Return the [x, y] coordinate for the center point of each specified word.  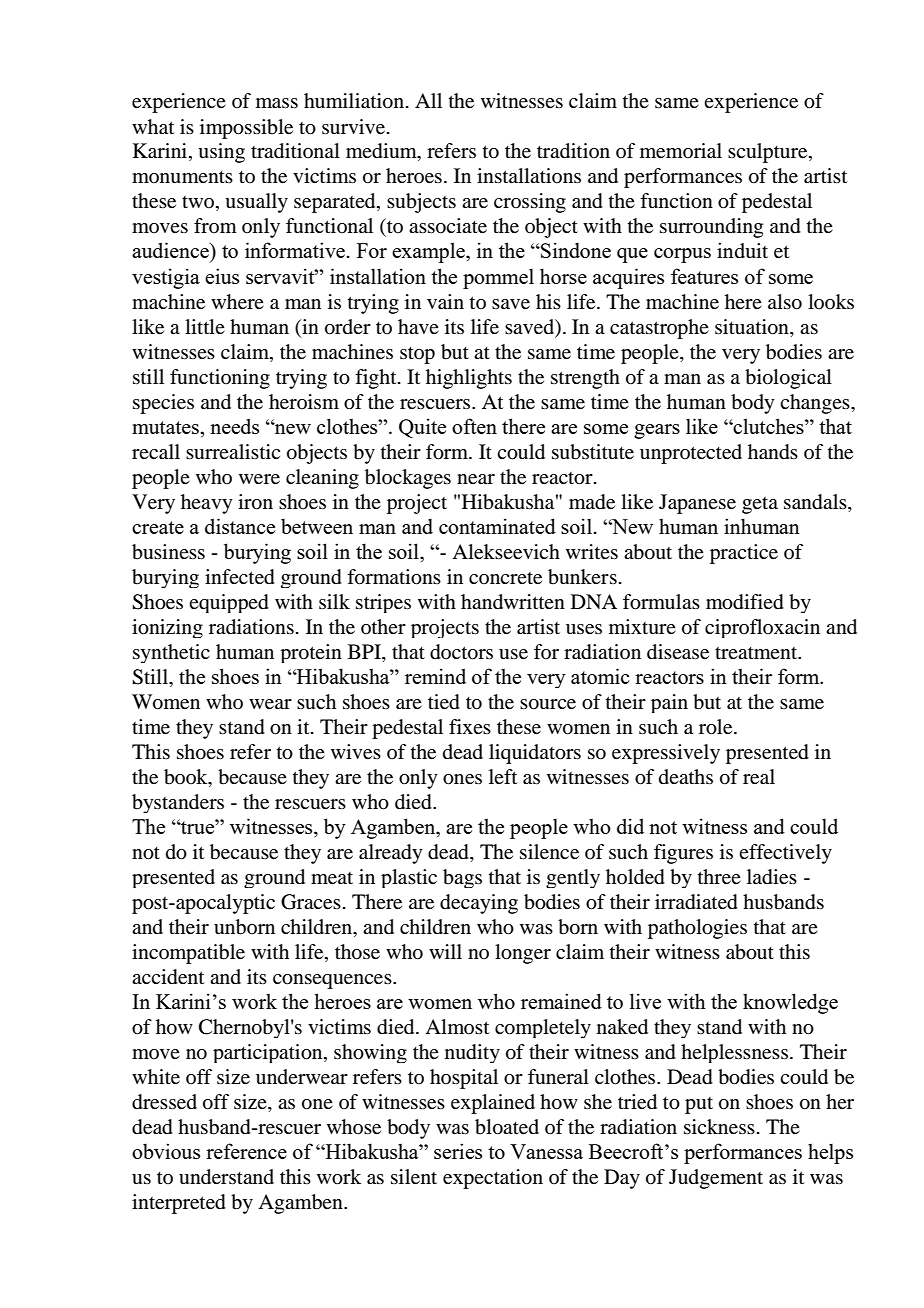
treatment [757, 653]
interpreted [179, 1204]
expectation [493, 1179]
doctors [461, 652]
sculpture [769, 153]
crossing [530, 203]
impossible [246, 129]
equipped [229, 603]
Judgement [716, 1179]
